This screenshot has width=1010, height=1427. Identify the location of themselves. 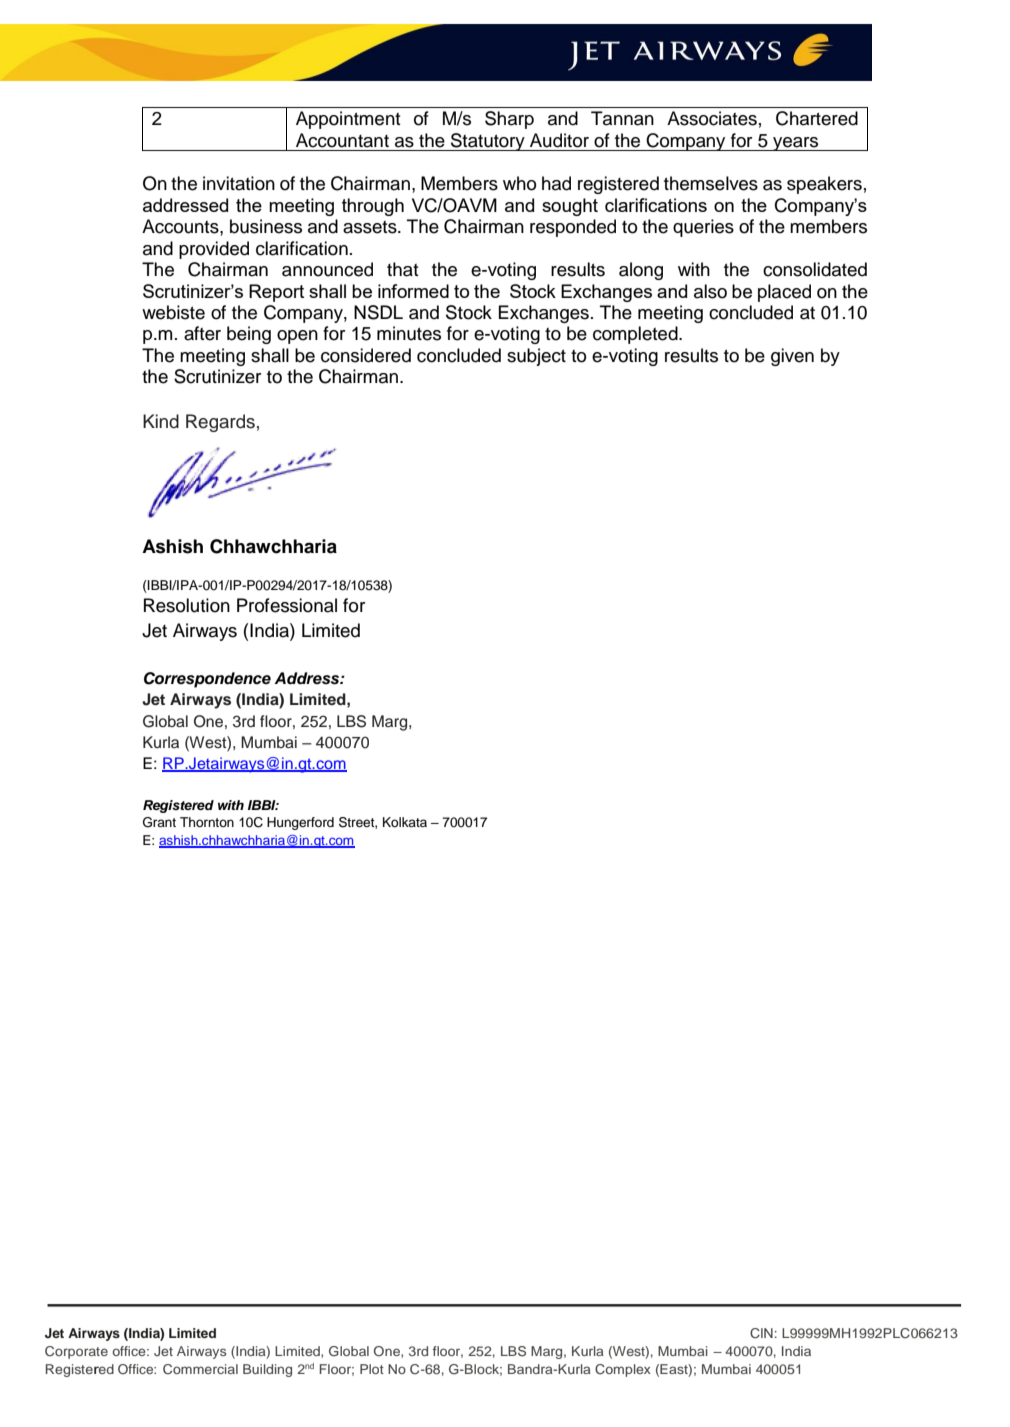
(711, 183).
